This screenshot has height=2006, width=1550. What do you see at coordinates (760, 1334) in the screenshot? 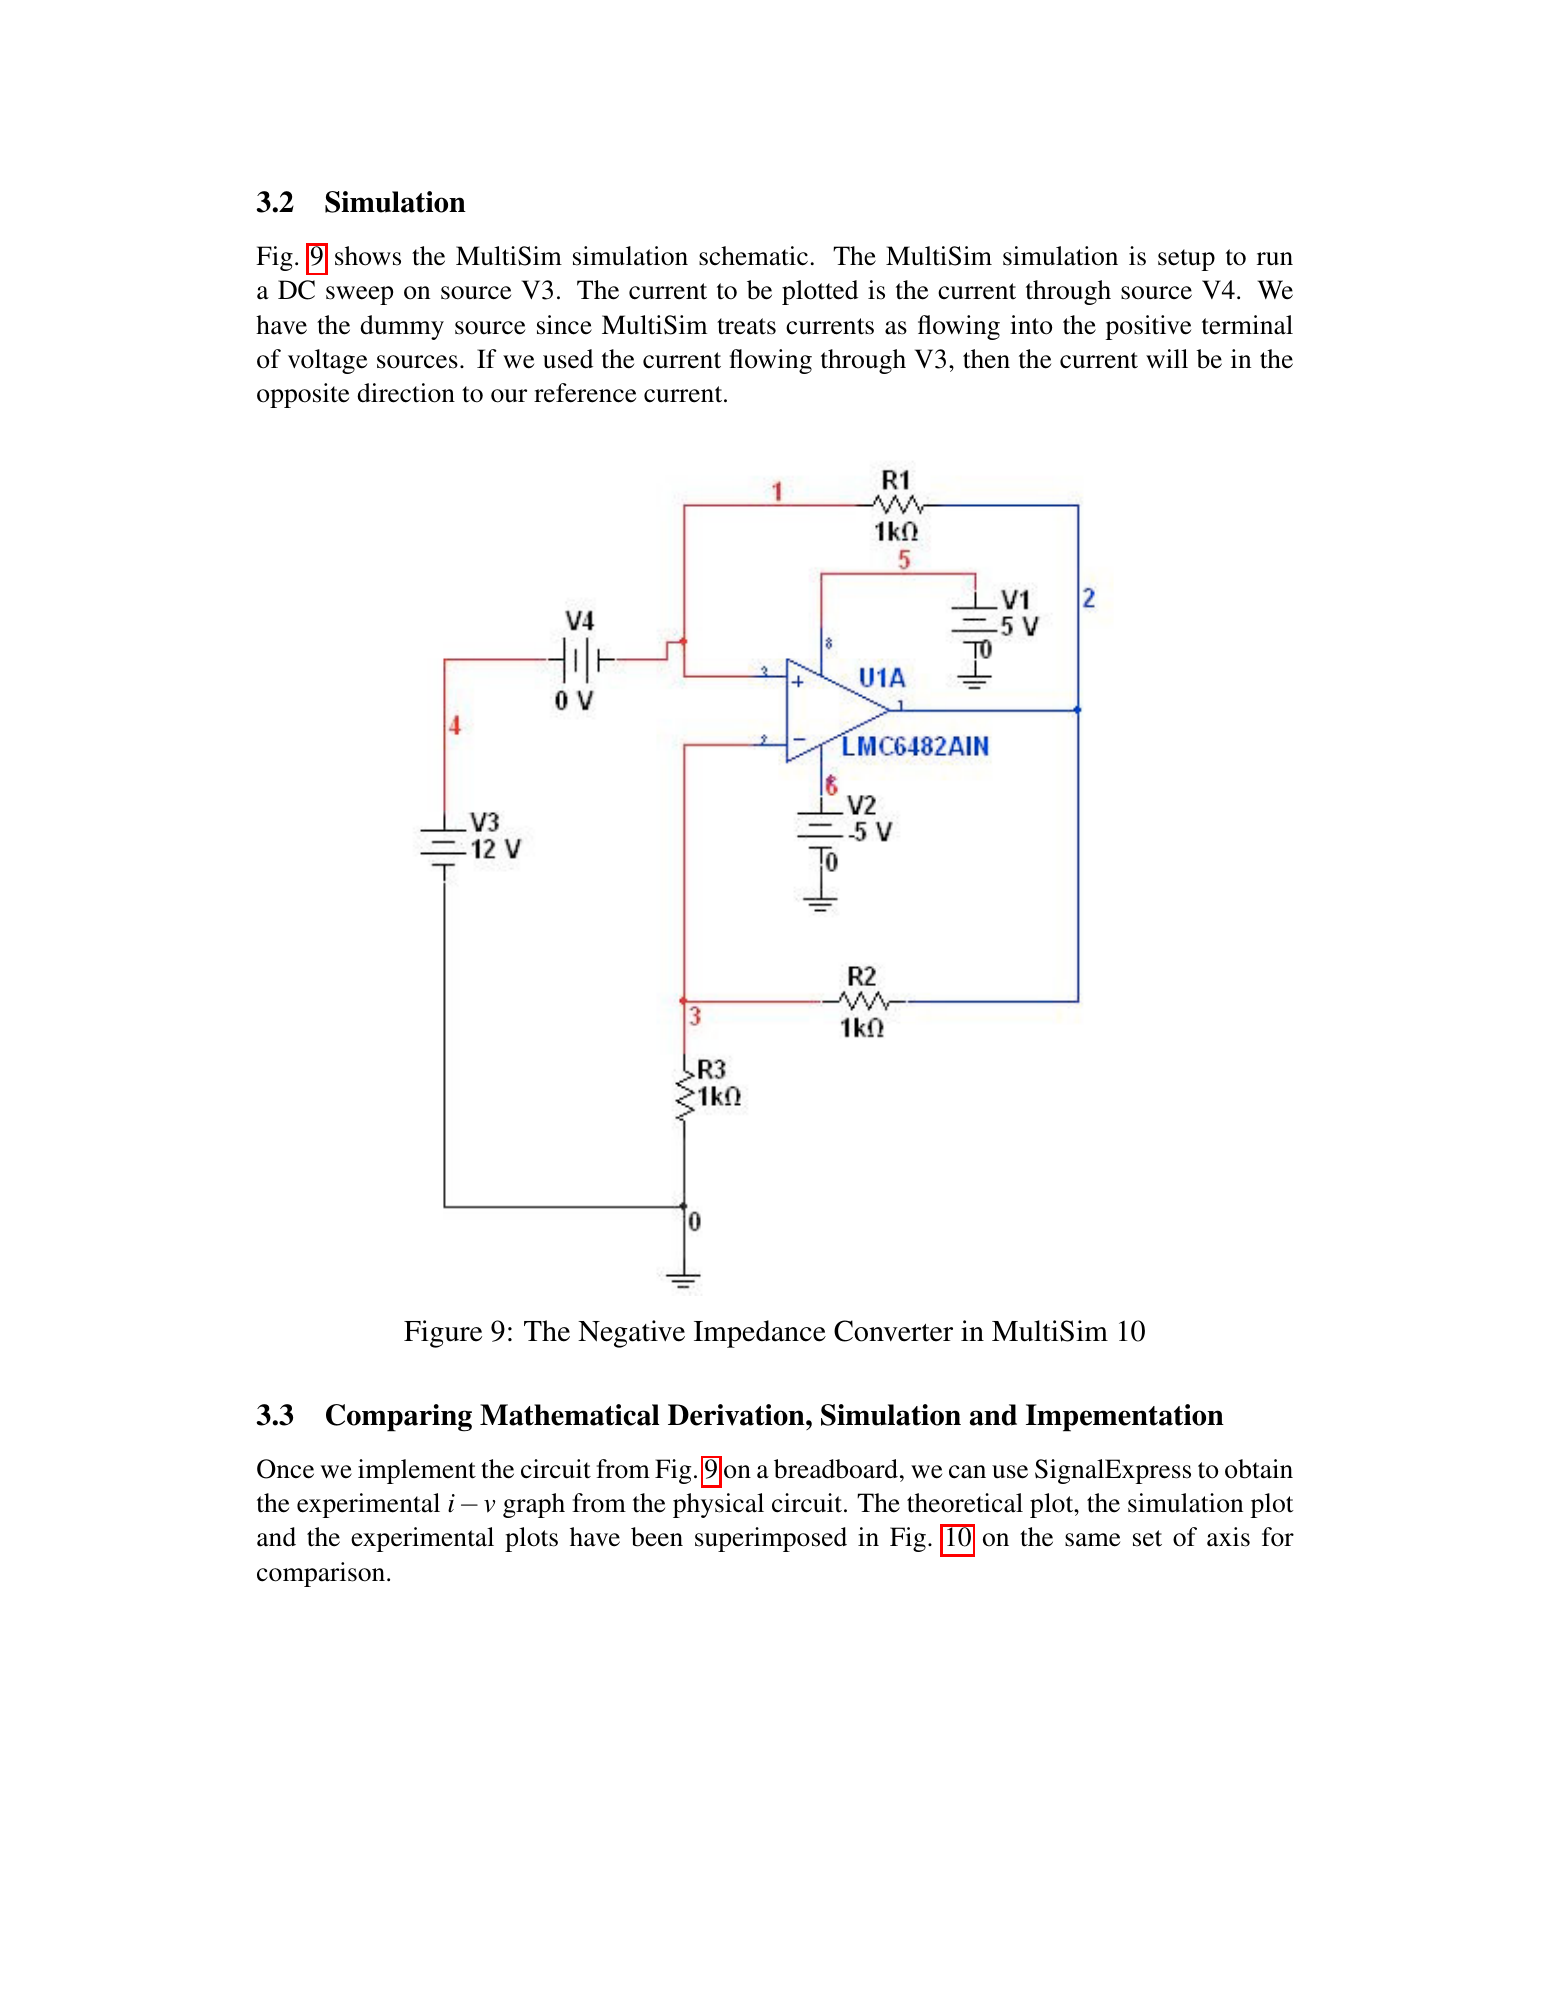
I see `Impedance` at bounding box center [760, 1334].
